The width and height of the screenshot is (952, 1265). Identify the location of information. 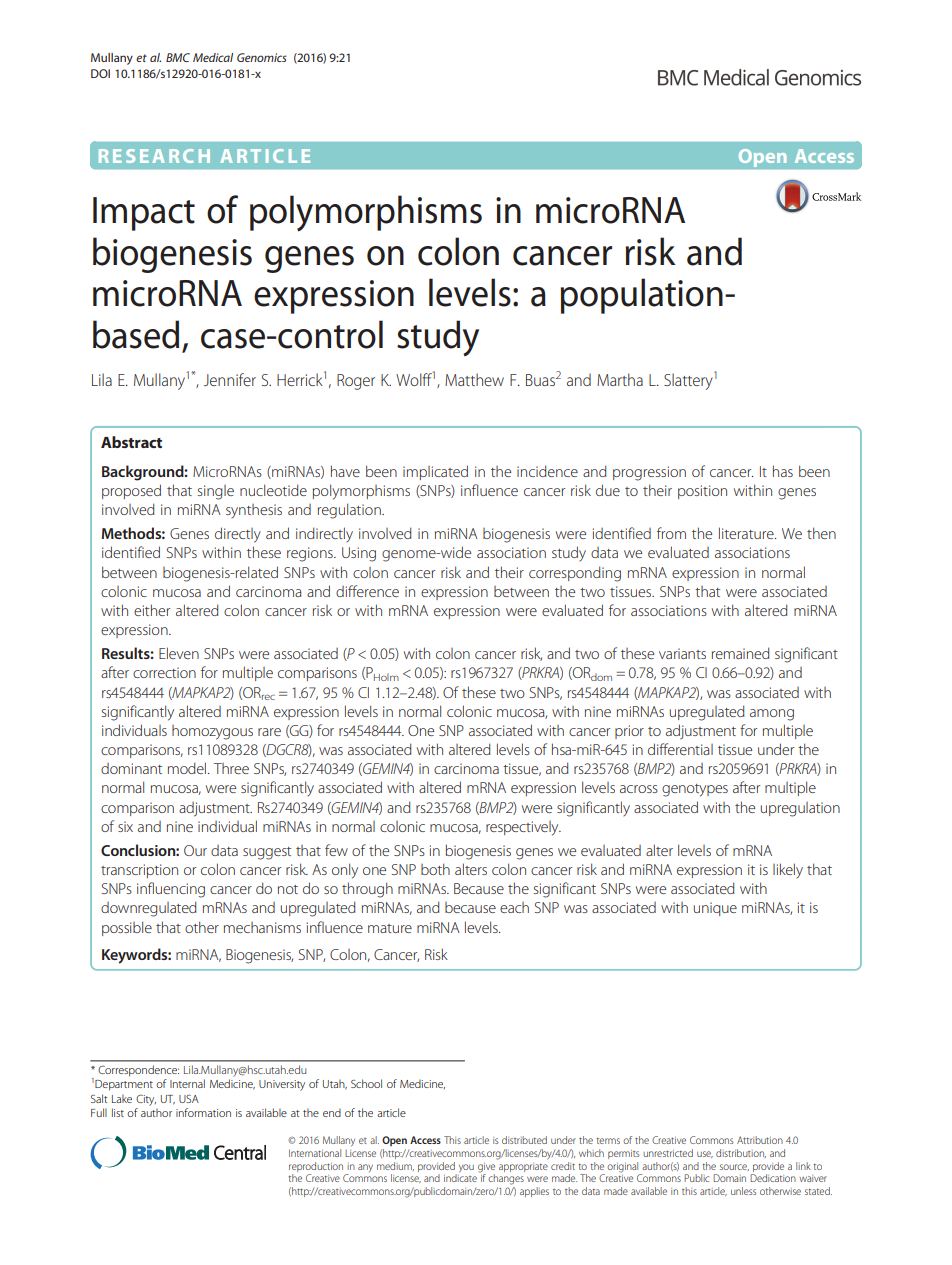
(203, 1112).
